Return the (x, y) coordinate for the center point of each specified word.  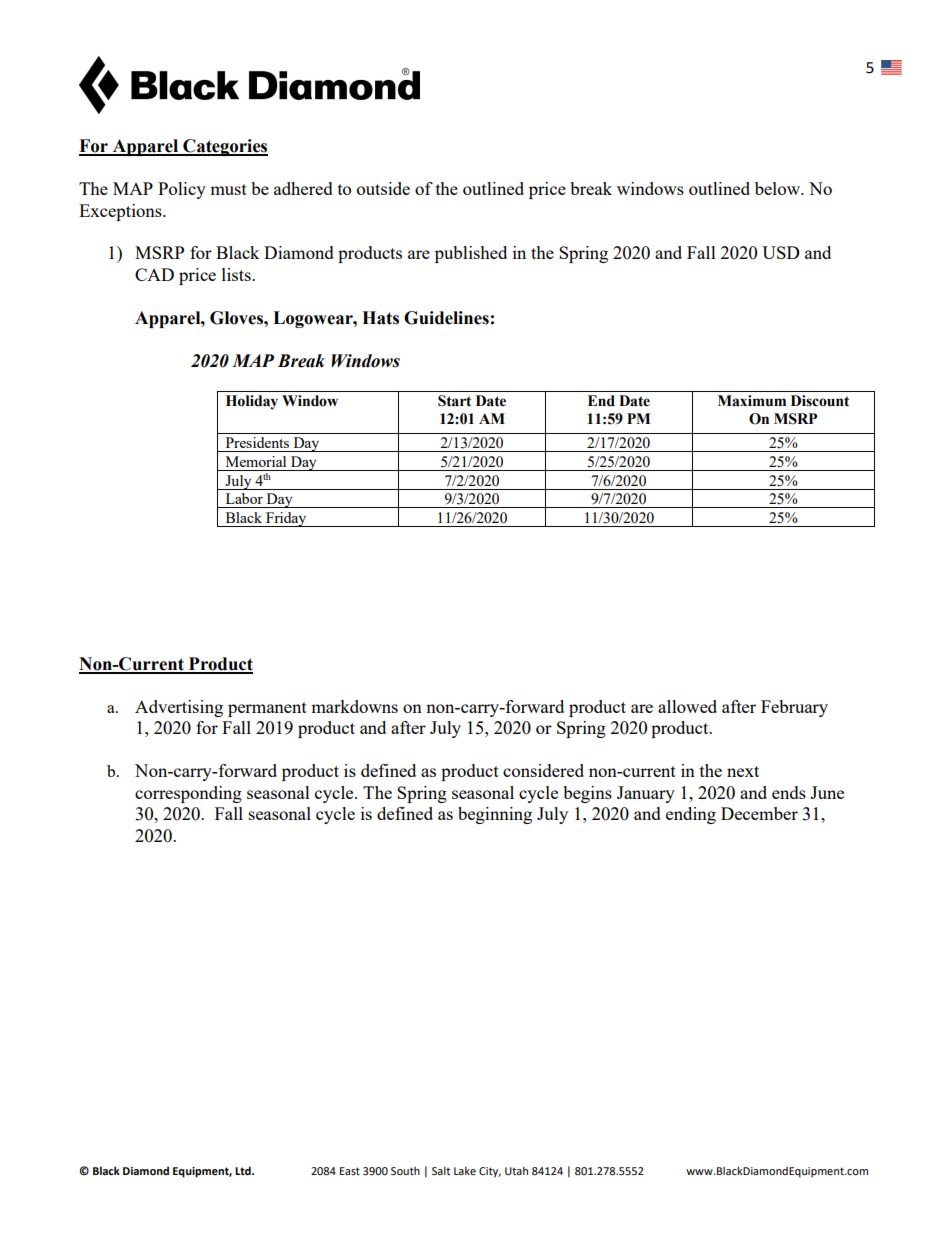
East (350, 1171)
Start (454, 401)
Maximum (752, 401)
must (228, 189)
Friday (286, 519)
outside (383, 188)
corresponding (188, 794)
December (759, 813)
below (779, 188)
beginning (495, 815)
